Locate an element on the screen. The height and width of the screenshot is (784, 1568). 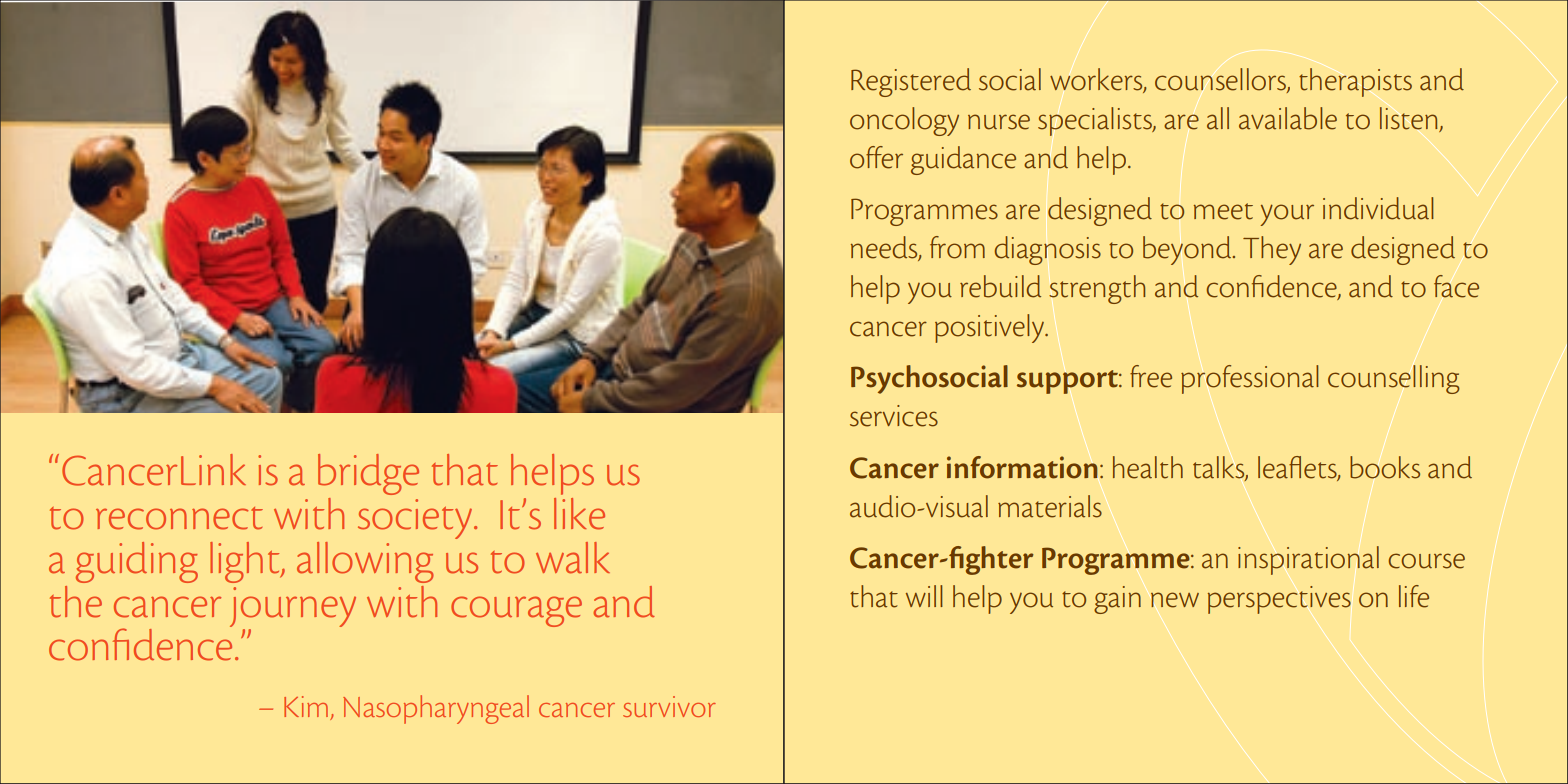
bridge is located at coordinates (368, 474).
